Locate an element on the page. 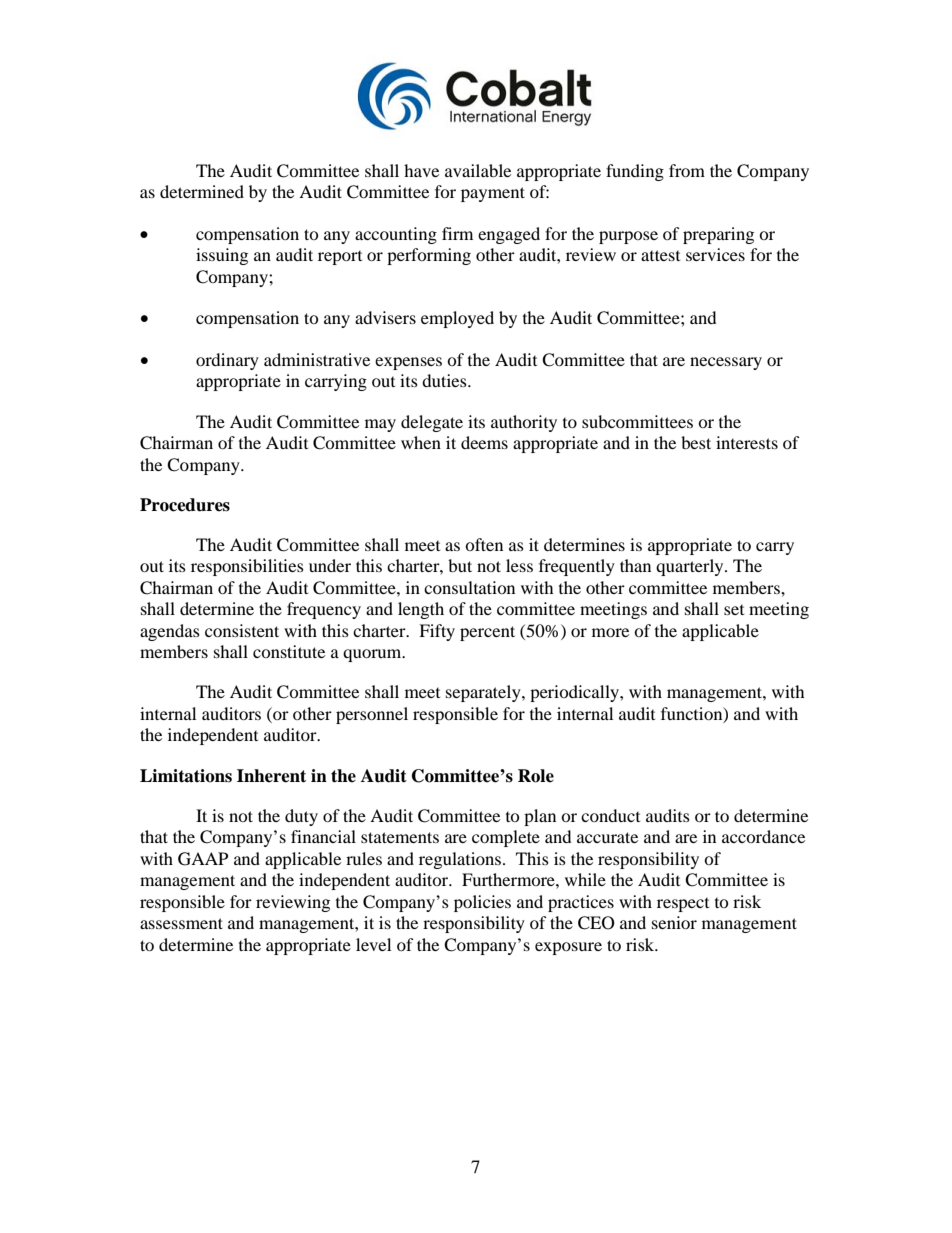 This image has height=1233, width=952. from is located at coordinates (687, 170).
